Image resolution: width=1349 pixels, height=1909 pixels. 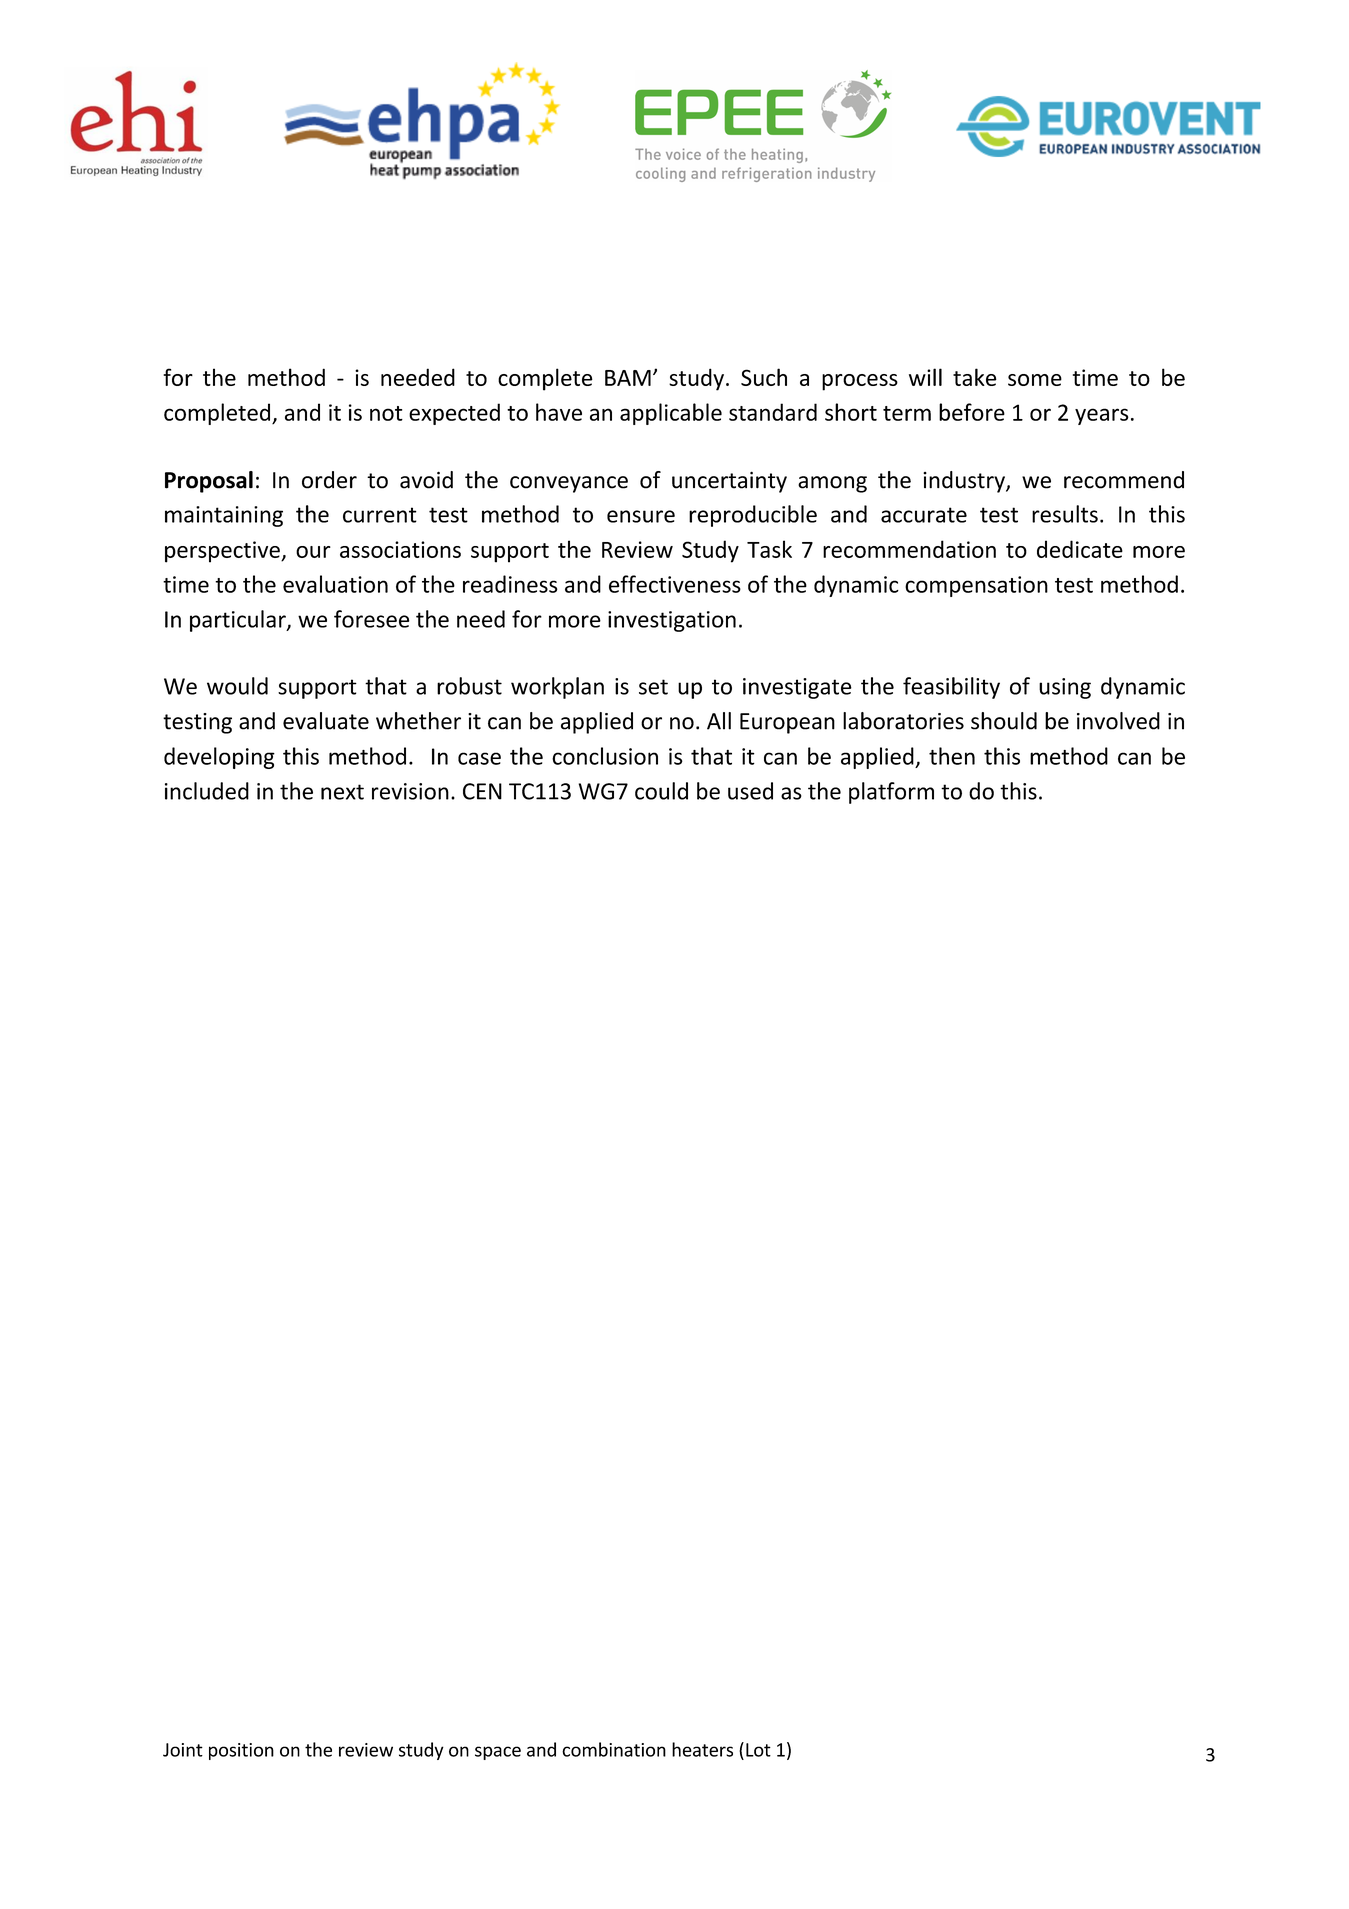 What do you see at coordinates (241, 1751) in the document?
I see `position` at bounding box center [241, 1751].
